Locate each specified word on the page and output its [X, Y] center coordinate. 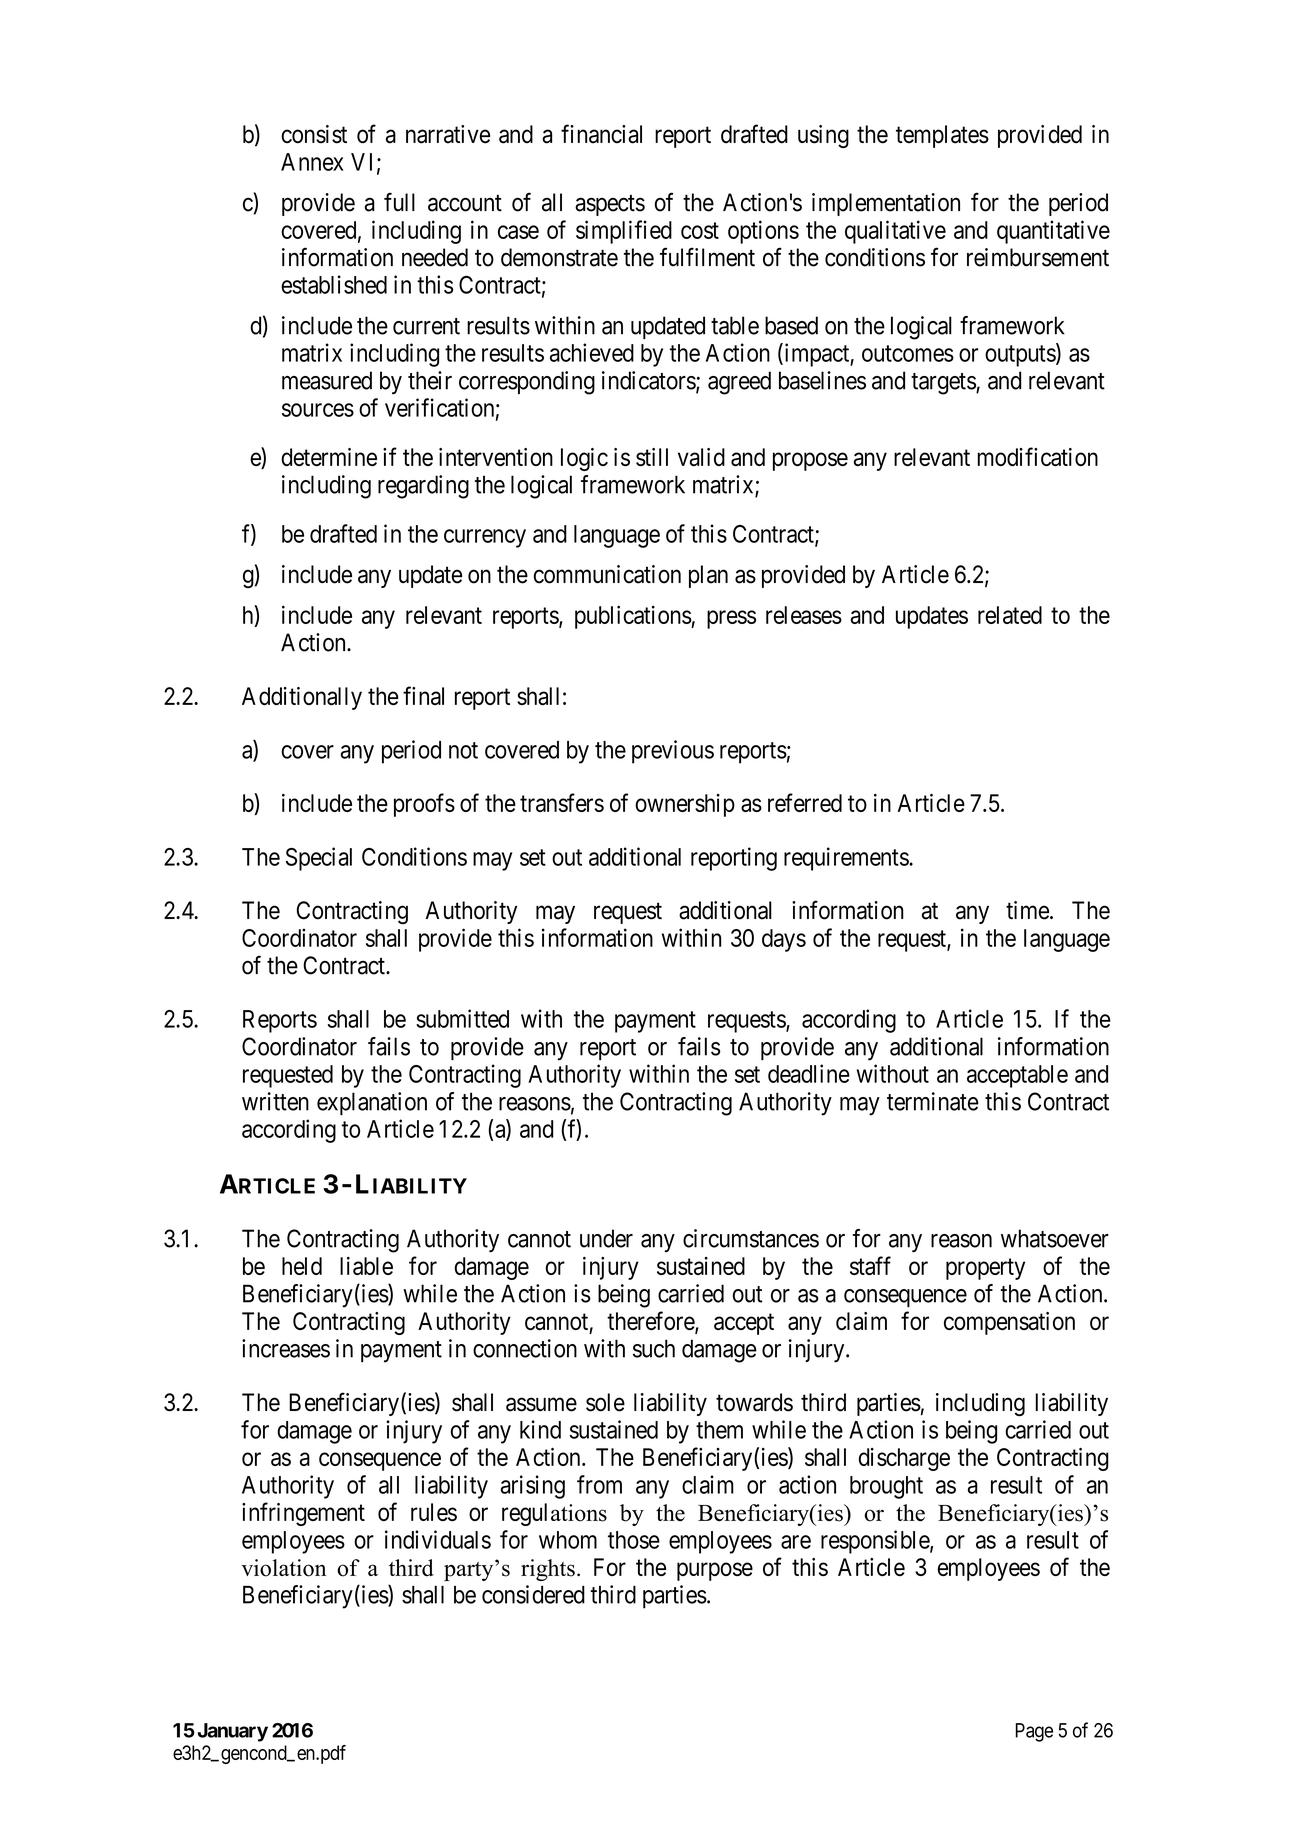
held [302, 1266]
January [233, 1732]
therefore [651, 1322]
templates [942, 136]
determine [329, 457]
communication [607, 574]
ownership [685, 805]
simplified [624, 232]
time [1027, 910]
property [985, 1269]
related [1010, 615]
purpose [715, 1571]
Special [319, 859]
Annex [312, 162]
